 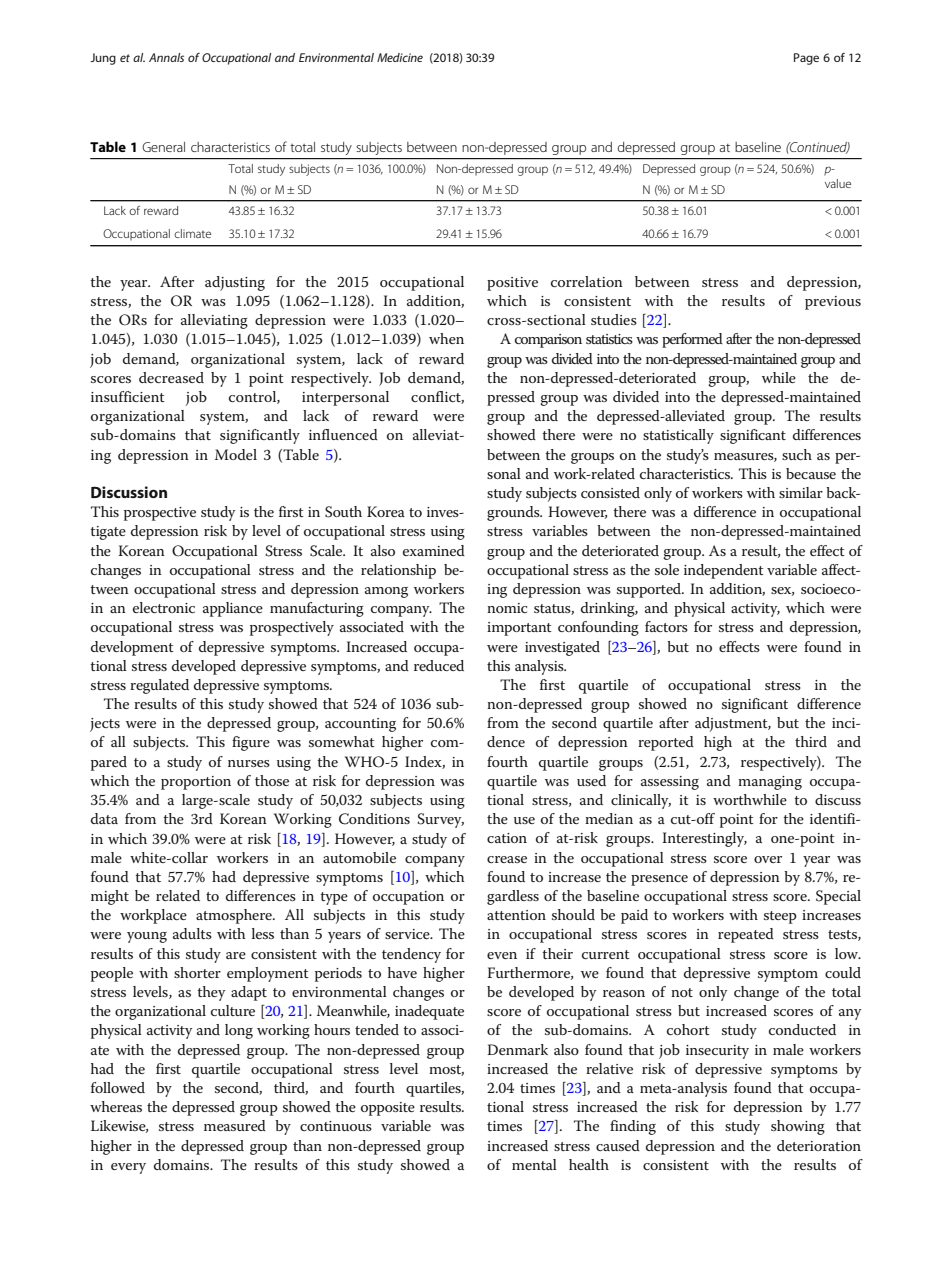 I want to click on adults, so click(x=192, y=933).
